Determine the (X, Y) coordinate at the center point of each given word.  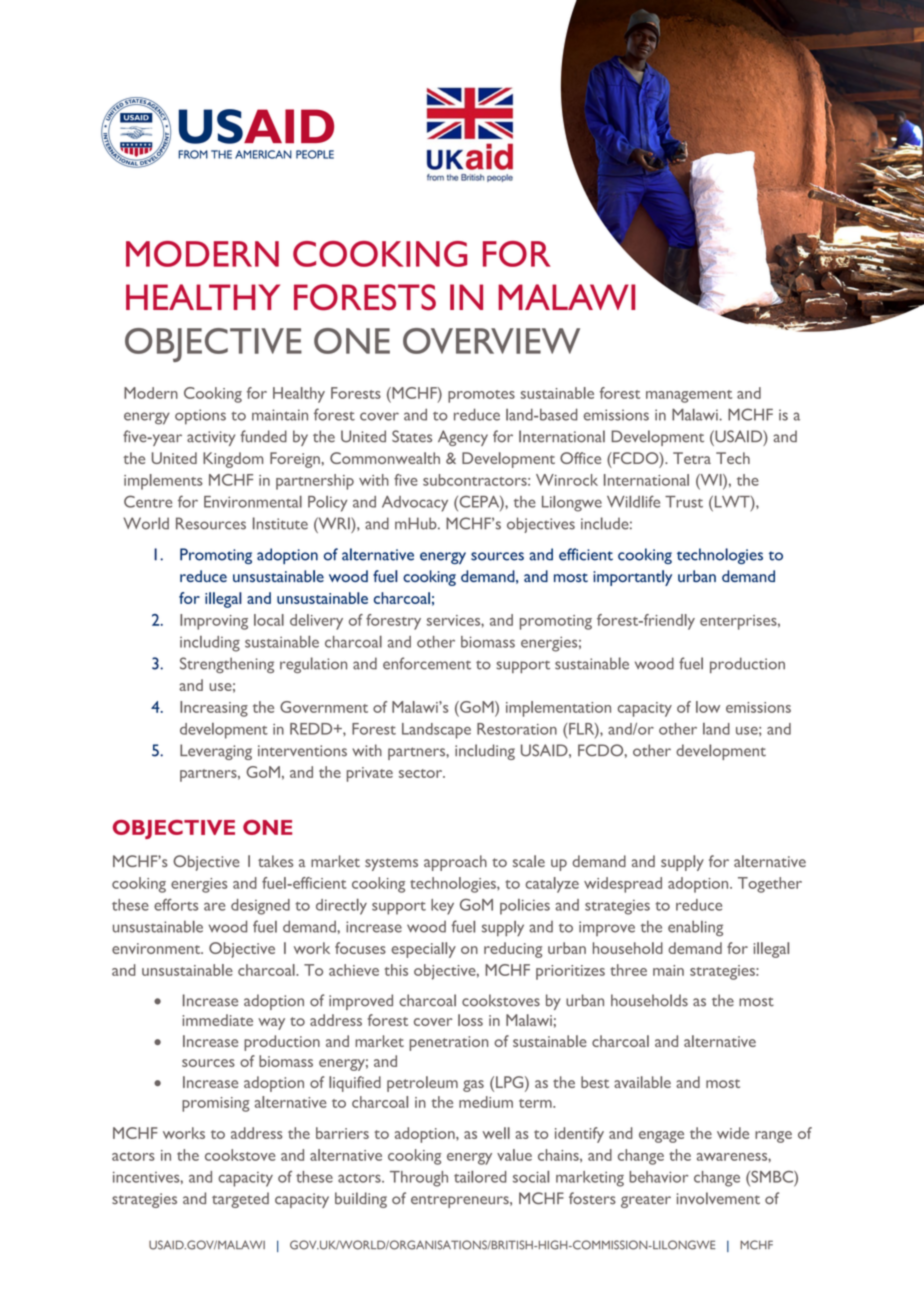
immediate (218, 1020)
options (200, 417)
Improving (214, 622)
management (689, 396)
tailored (480, 1177)
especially (423, 950)
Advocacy (415, 504)
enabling (695, 928)
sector (422, 773)
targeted (240, 1200)
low (708, 707)
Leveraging (216, 752)
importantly (632, 578)
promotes (481, 396)
